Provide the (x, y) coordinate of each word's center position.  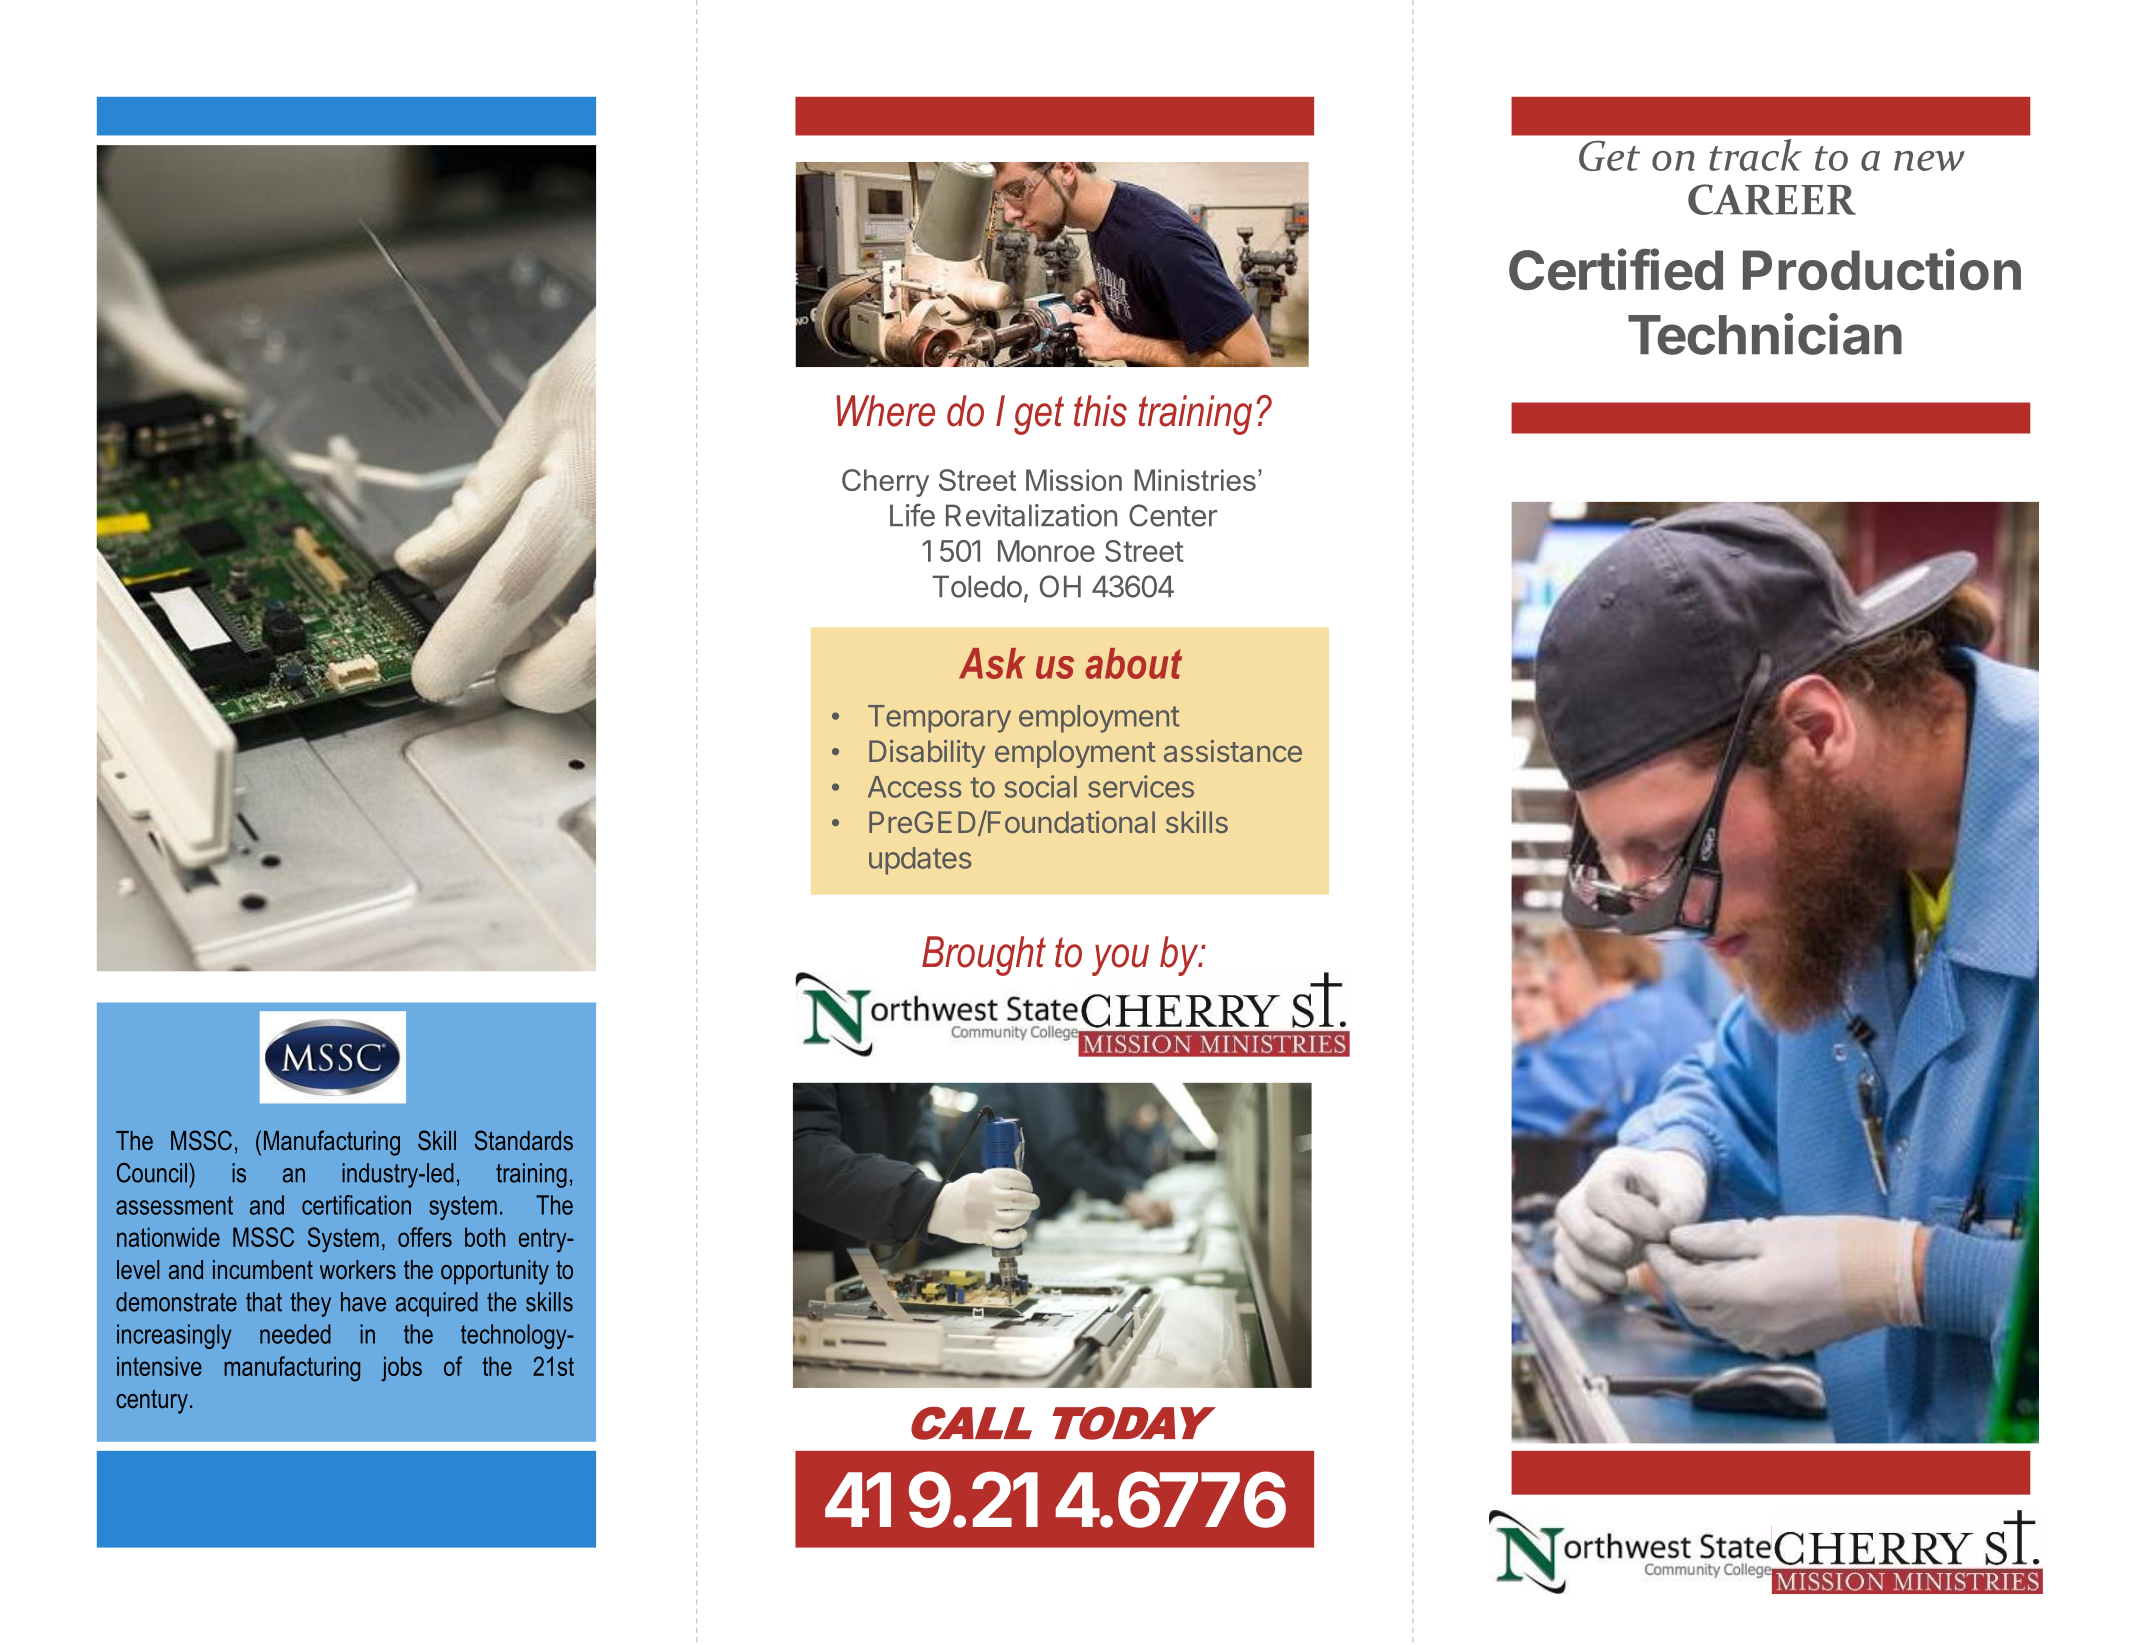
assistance (1233, 751)
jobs (401, 1369)
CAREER (1772, 199)
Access (914, 787)
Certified (1616, 269)
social (1041, 786)
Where (886, 411)
